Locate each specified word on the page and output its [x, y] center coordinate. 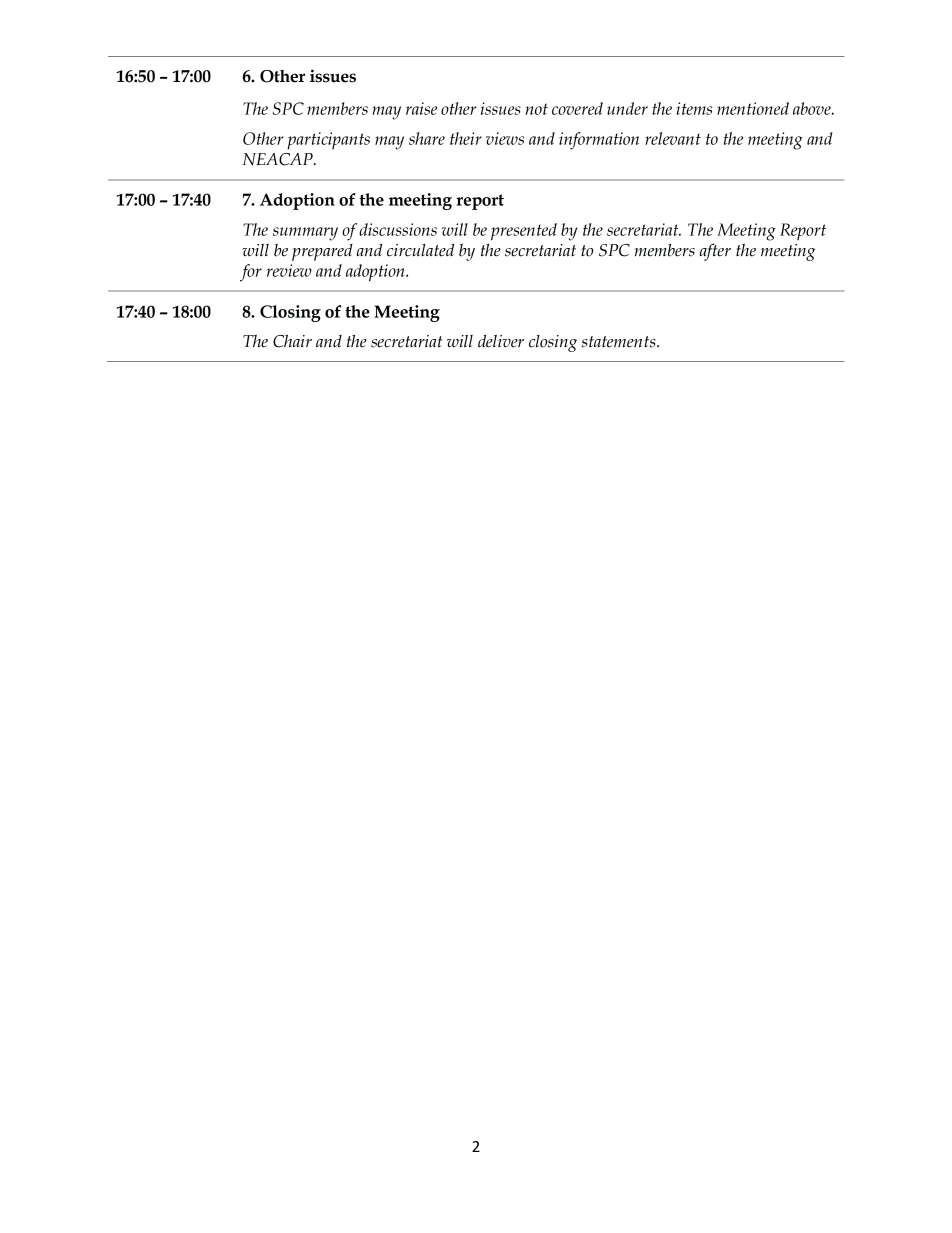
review [289, 270]
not [536, 109]
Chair [292, 341]
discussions [398, 229]
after [715, 252]
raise [421, 108]
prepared [322, 252]
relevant [673, 138]
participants [328, 141]
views [505, 138]
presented [524, 232]
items [694, 108]
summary [305, 234]
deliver [501, 341]
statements [619, 342]
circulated [420, 250]
